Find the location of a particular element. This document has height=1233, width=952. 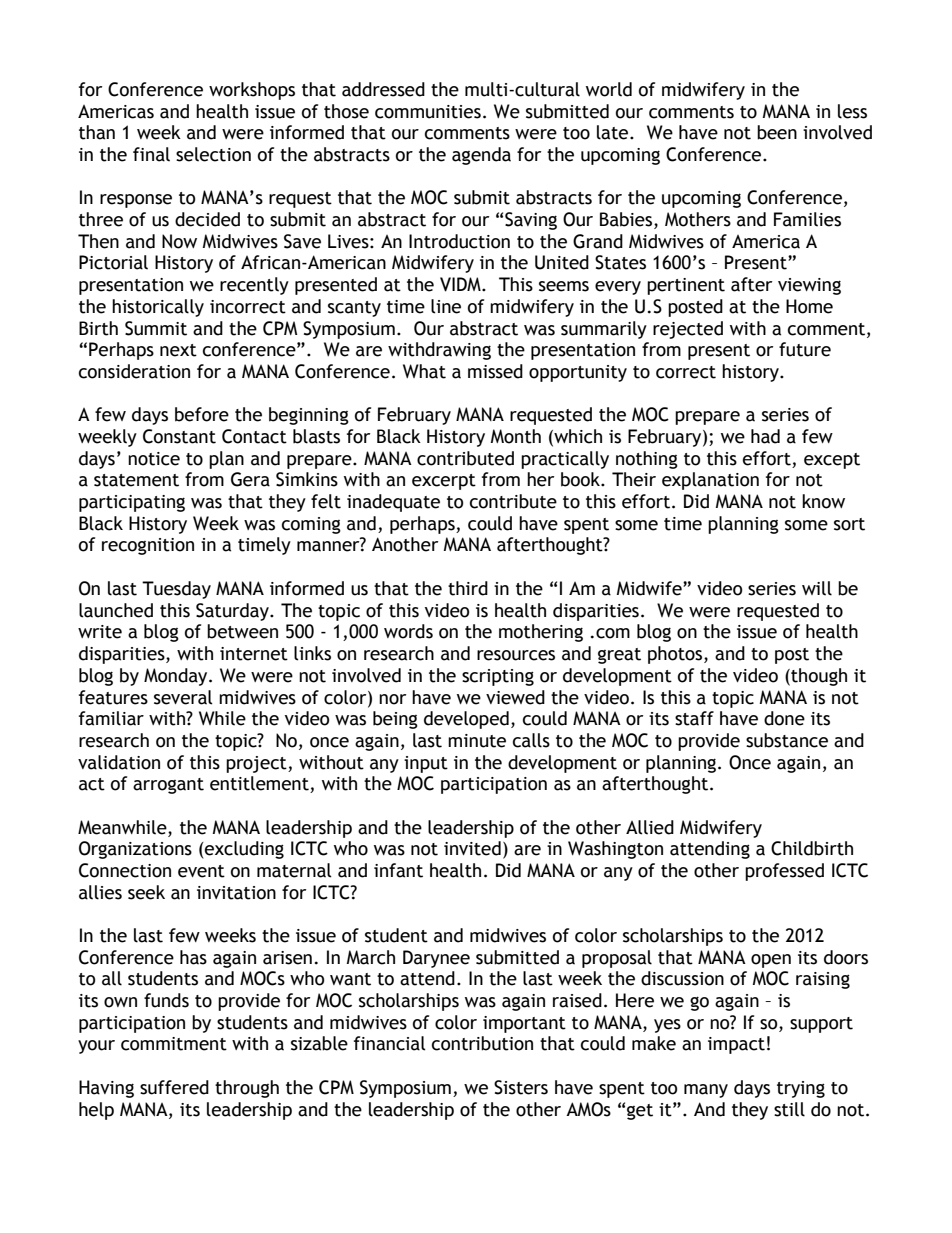

third is located at coordinates (468, 588).
